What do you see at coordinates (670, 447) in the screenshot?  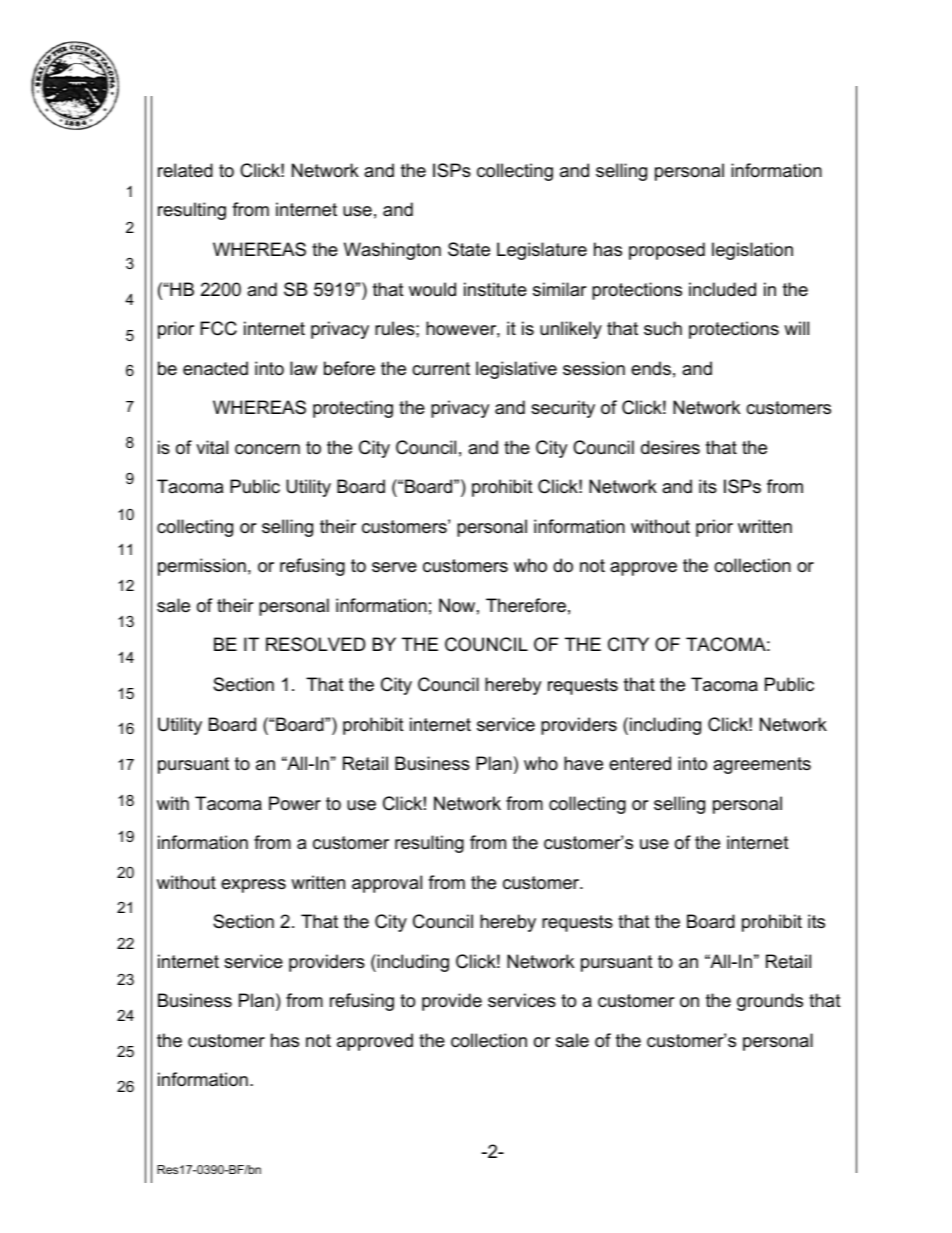 I see `desires` at bounding box center [670, 447].
